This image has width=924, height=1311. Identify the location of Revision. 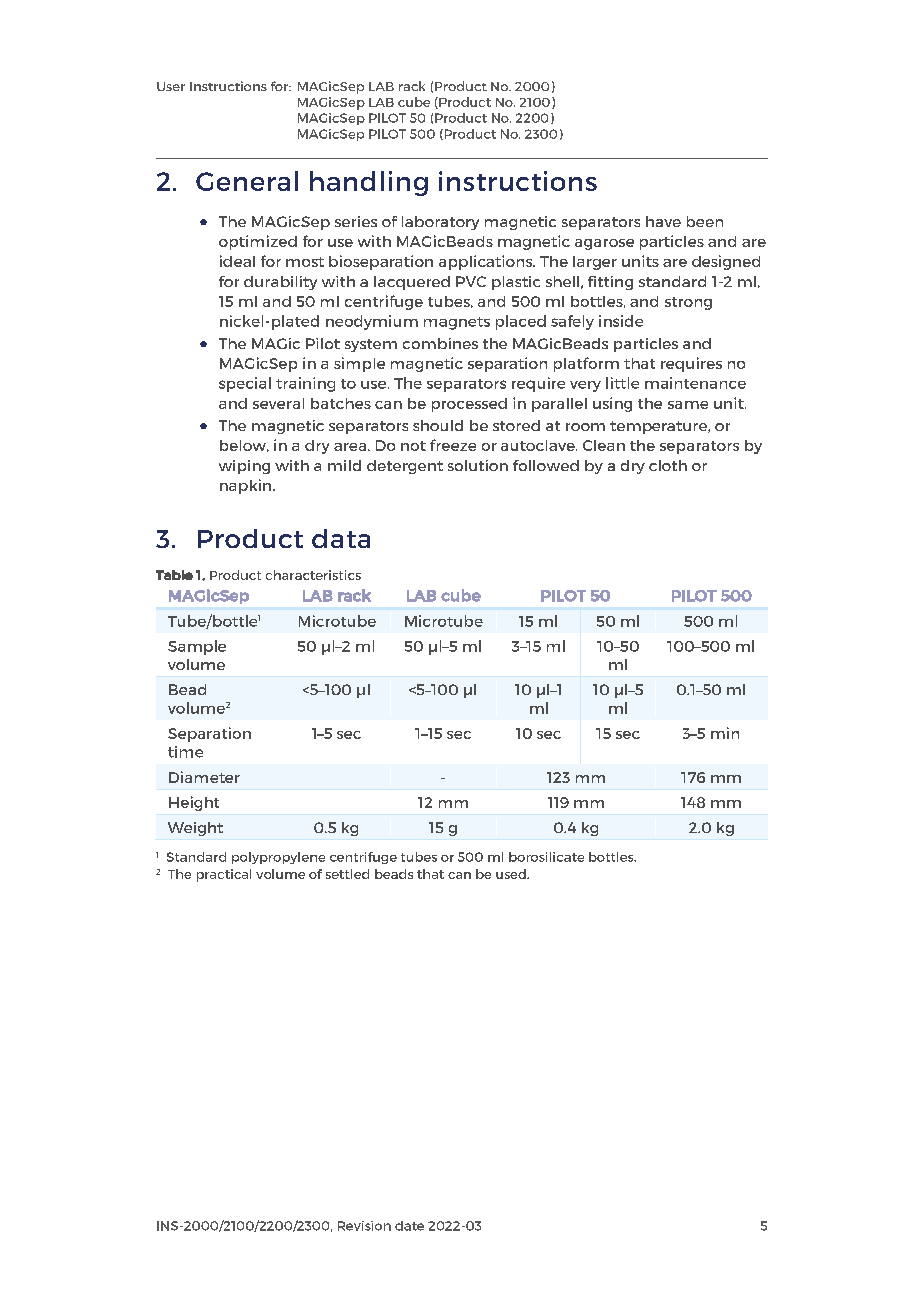
(364, 1226).
